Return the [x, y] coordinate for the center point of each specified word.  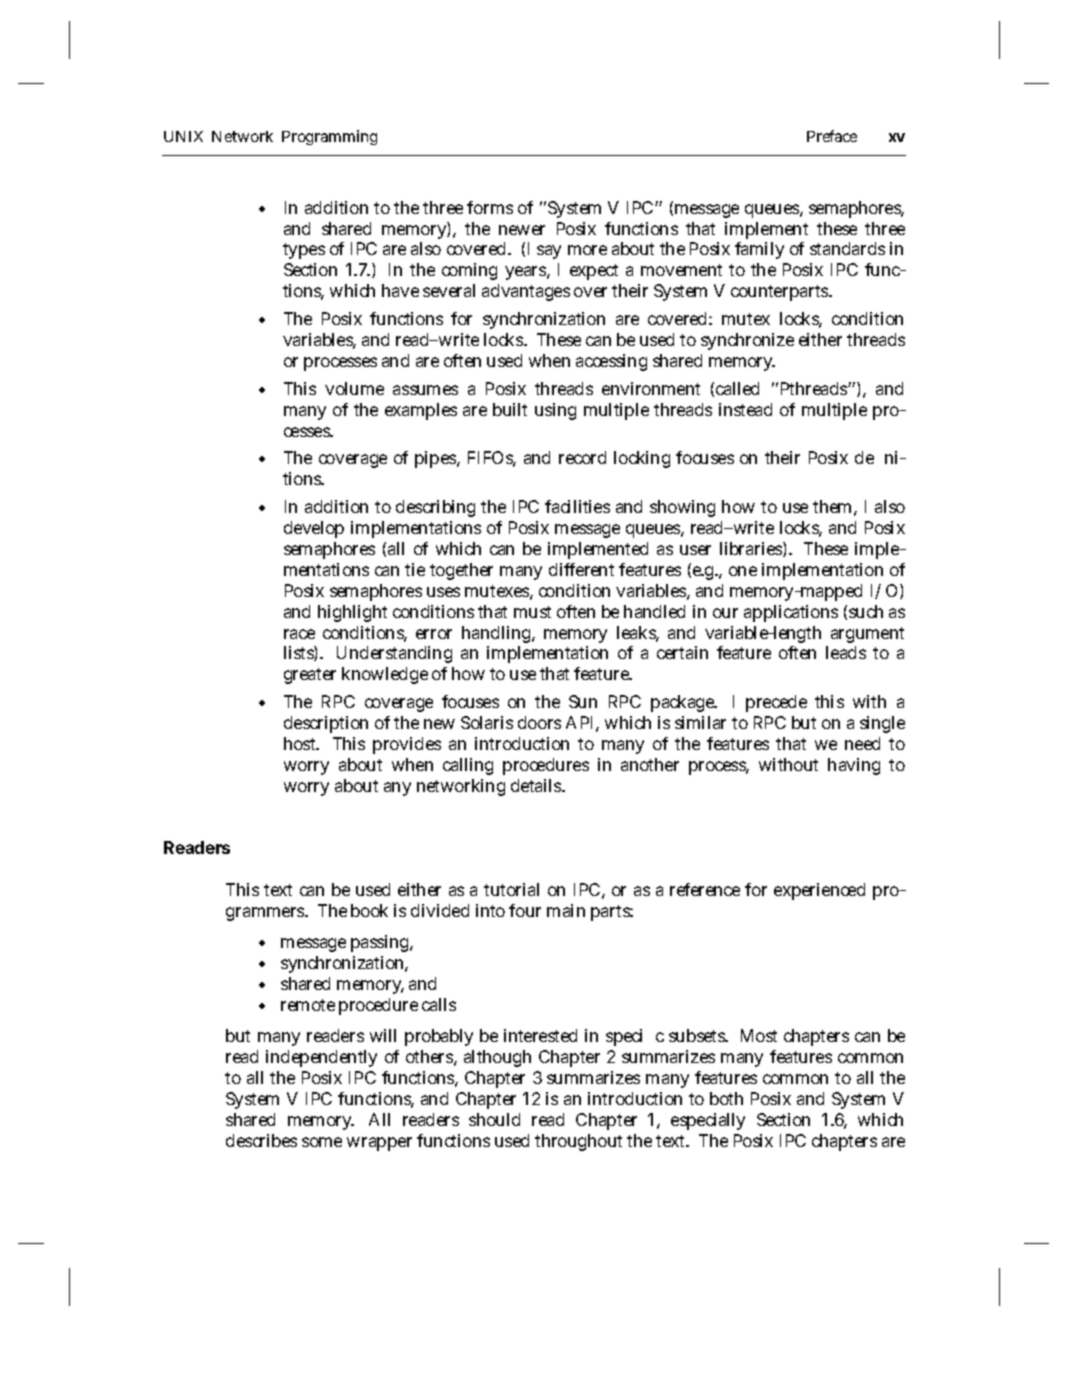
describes [261, 1140]
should [494, 1119]
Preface [832, 136]
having [854, 766]
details [536, 785]
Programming [329, 137]
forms [490, 207]
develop [314, 529]
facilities [577, 506]
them [832, 506]
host [300, 743]
